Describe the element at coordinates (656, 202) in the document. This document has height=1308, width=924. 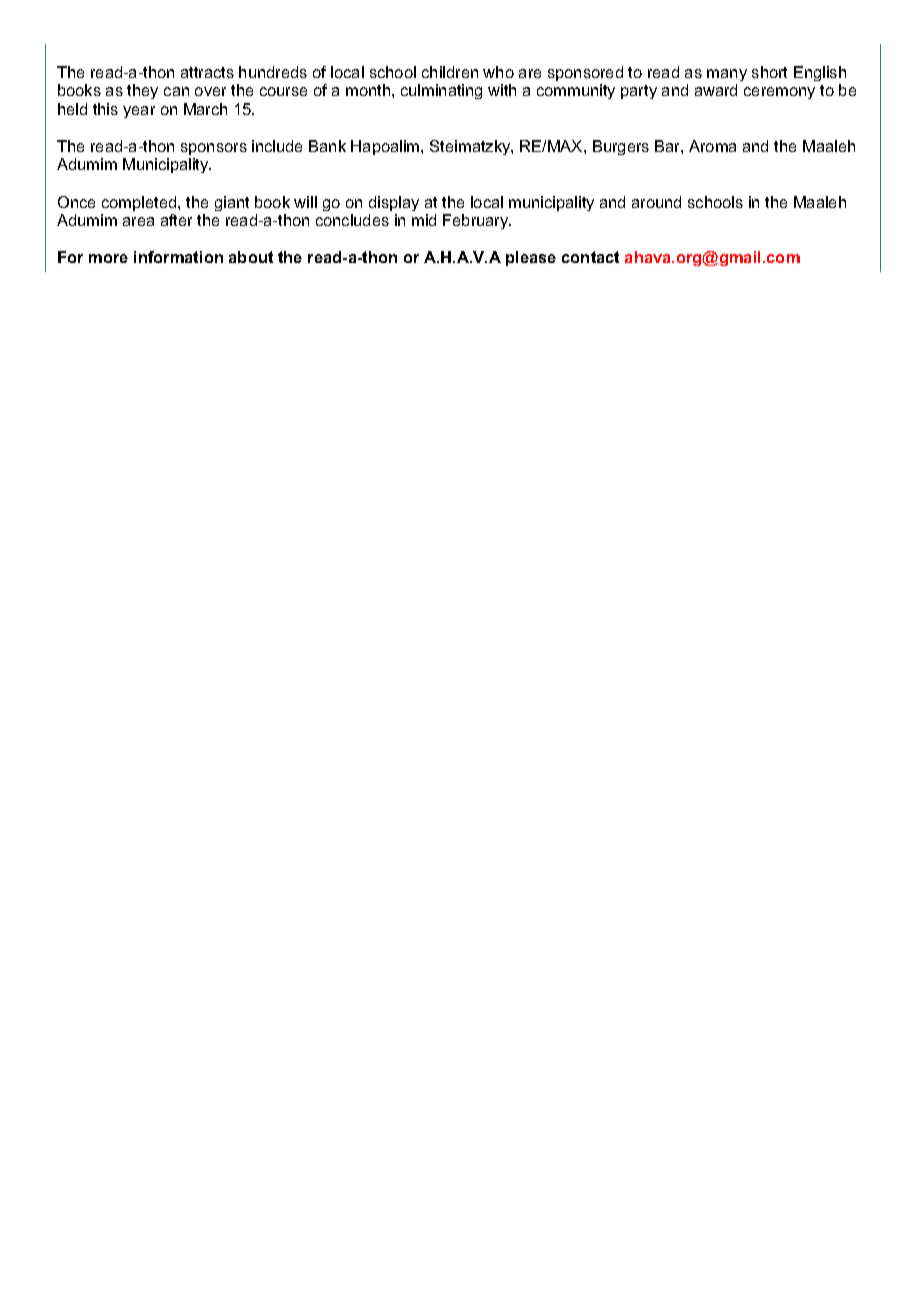
I see `around` at that location.
